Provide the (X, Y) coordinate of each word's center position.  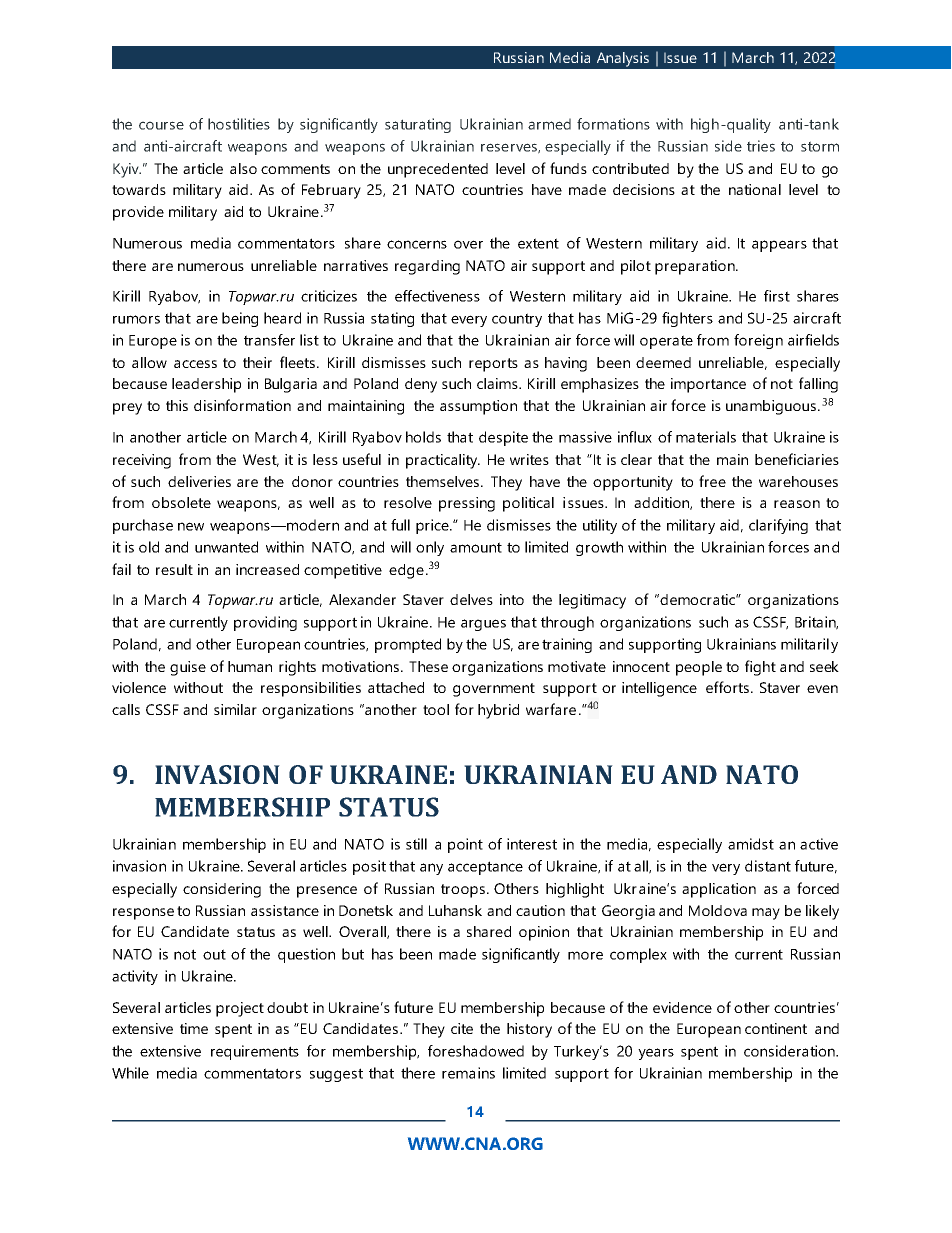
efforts (727, 687)
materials (706, 437)
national (755, 189)
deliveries (199, 481)
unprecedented (438, 170)
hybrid (498, 711)
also (243, 168)
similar (235, 709)
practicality (443, 461)
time (194, 1028)
